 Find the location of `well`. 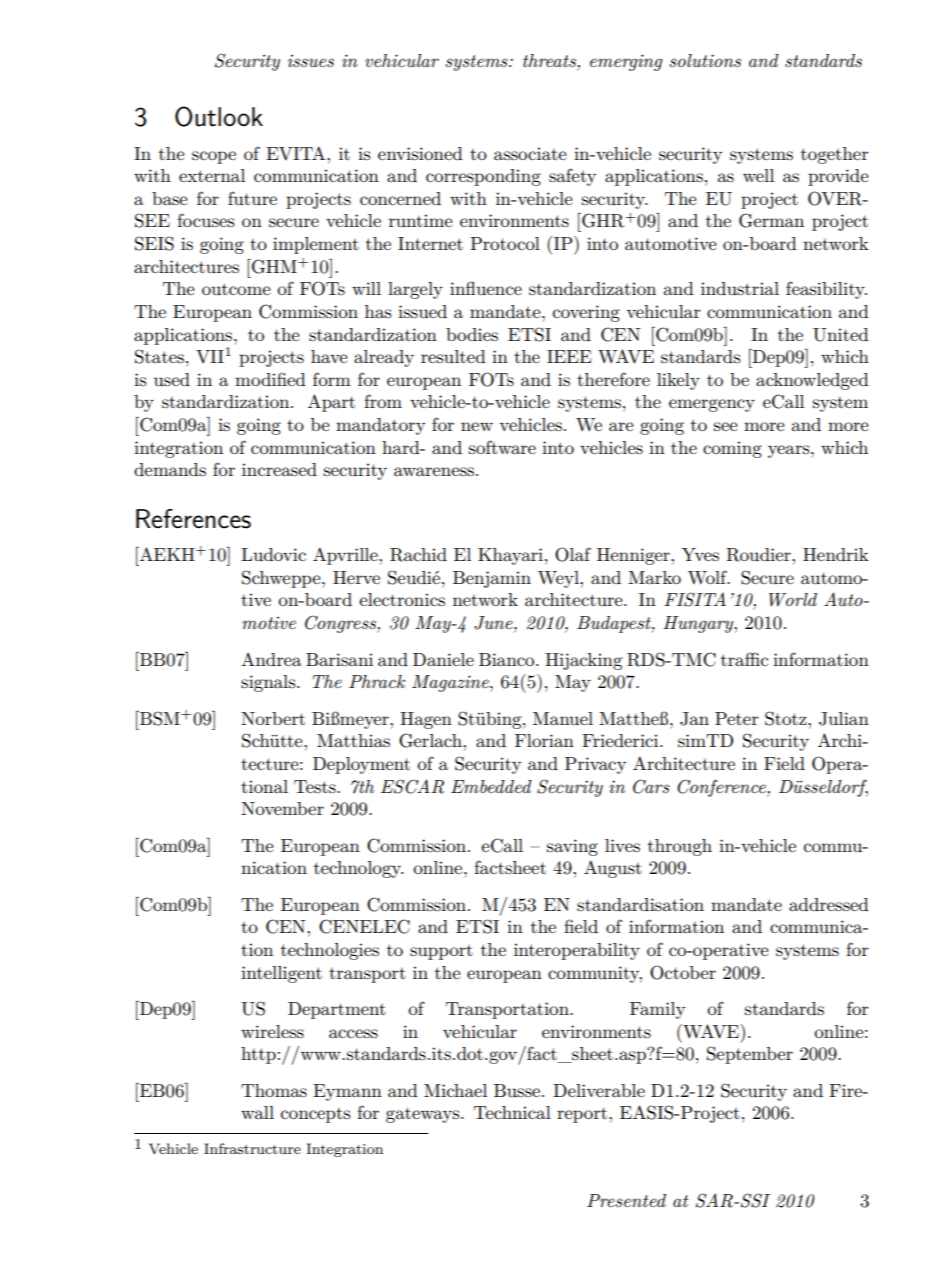

well is located at coordinates (758, 175).
